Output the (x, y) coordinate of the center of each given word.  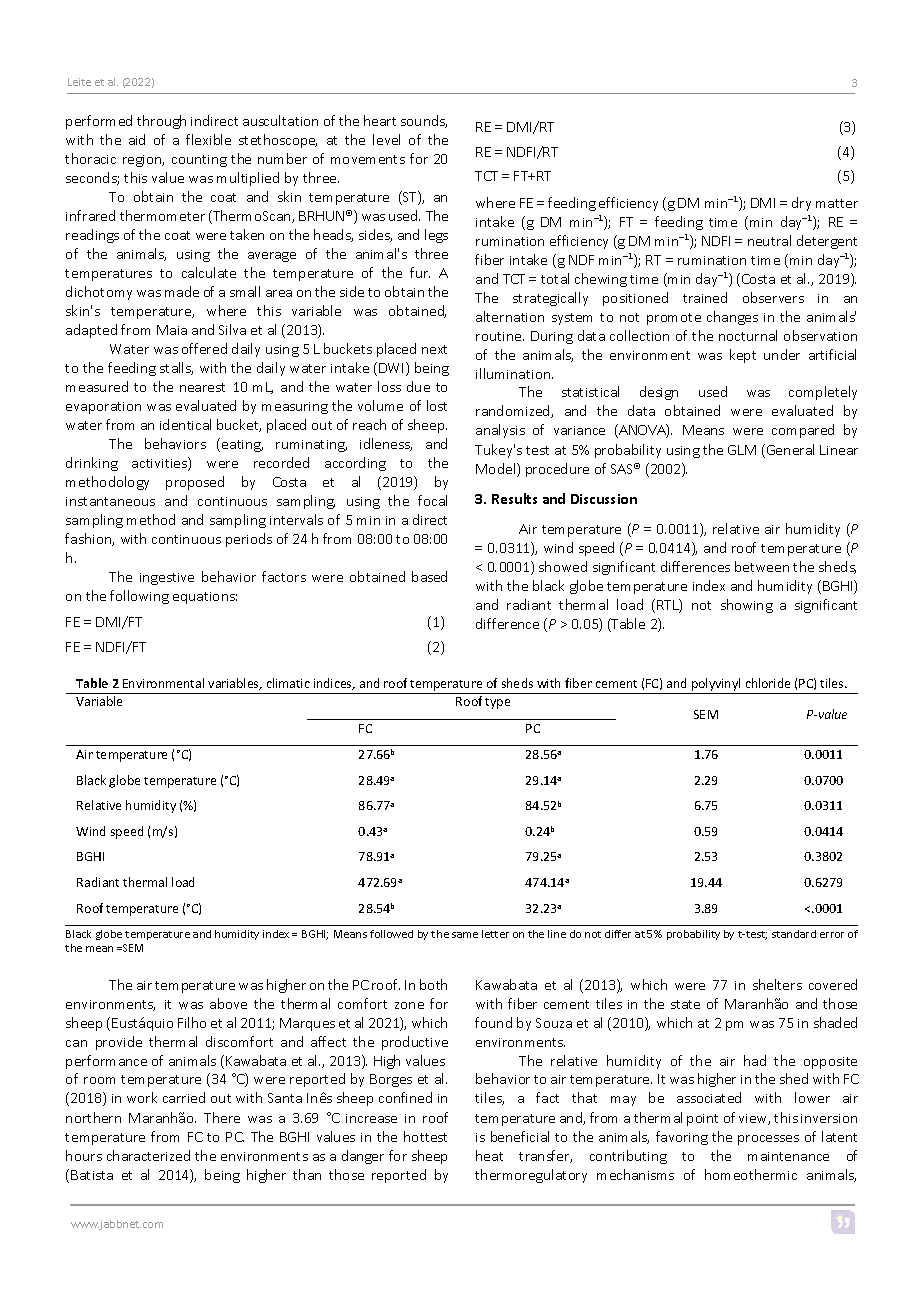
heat (489, 1155)
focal (432, 500)
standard (794, 934)
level (386, 139)
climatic (288, 683)
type (497, 703)
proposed (195, 483)
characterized (148, 1155)
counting (199, 161)
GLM (742, 450)
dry (801, 204)
